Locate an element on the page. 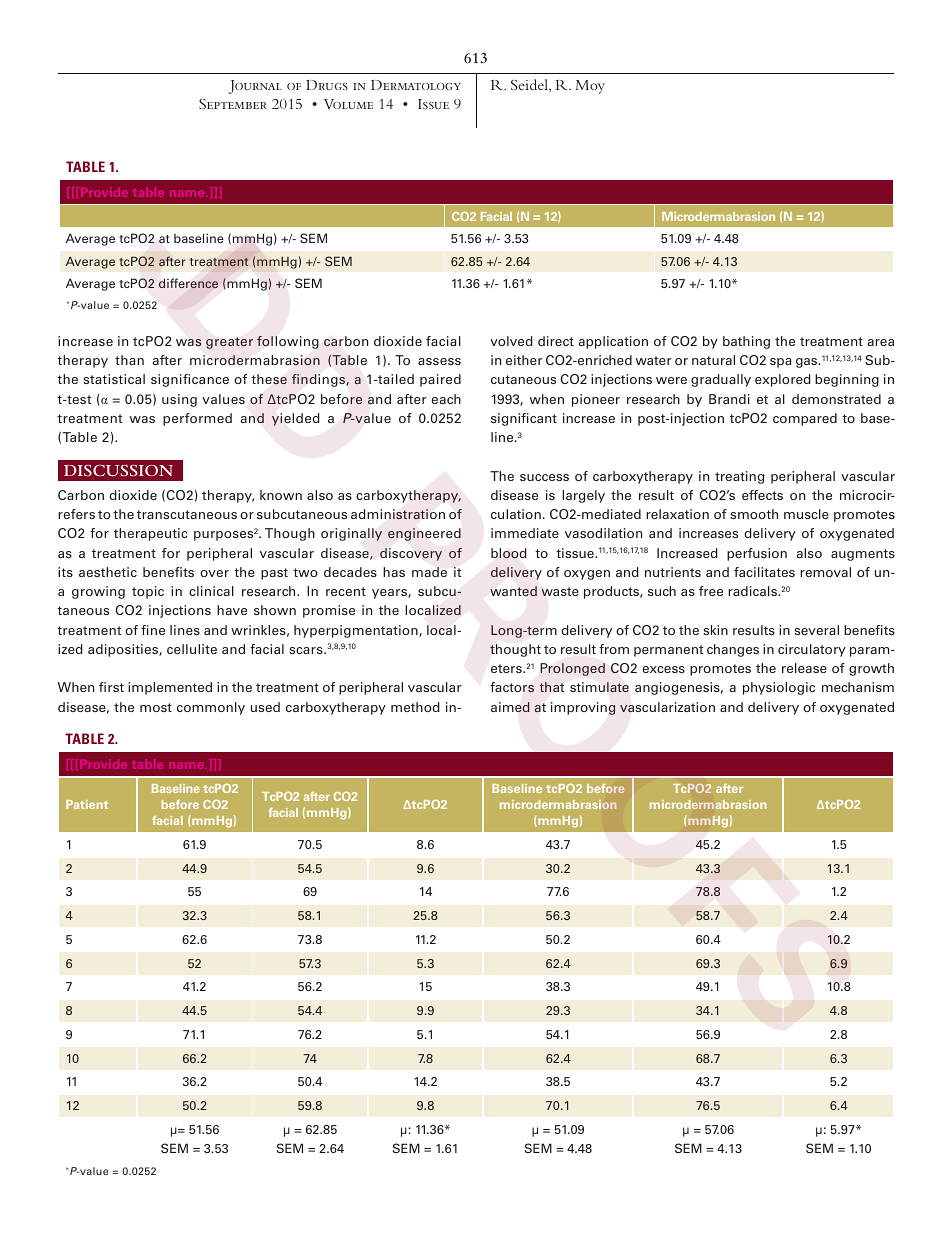 This document has height=1256, width=952. greater is located at coordinates (229, 343).
